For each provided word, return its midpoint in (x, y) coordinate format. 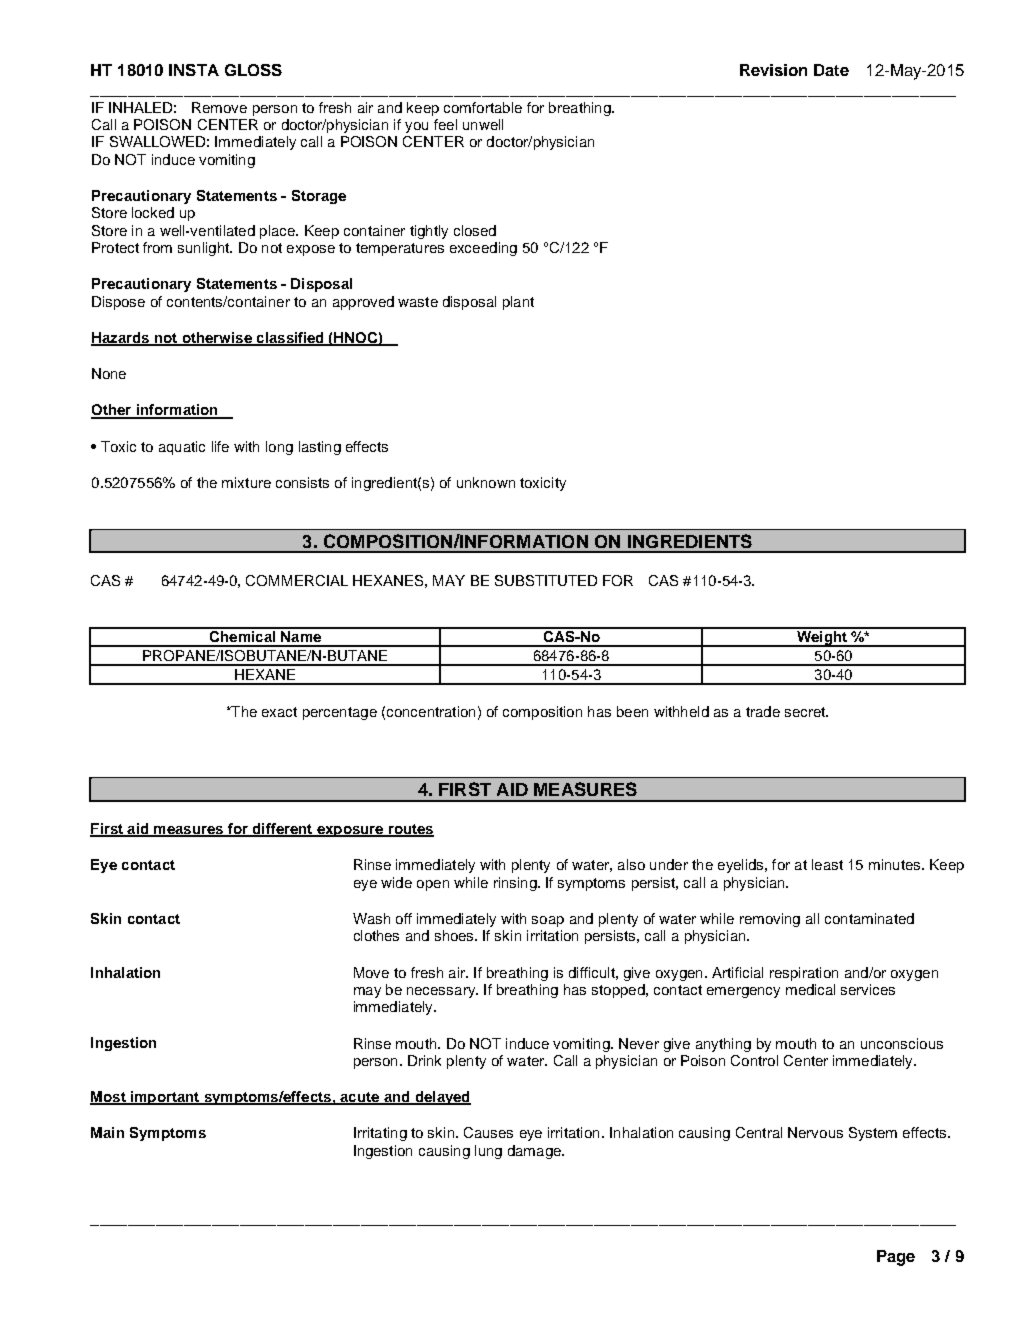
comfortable (483, 107)
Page (896, 1258)
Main (107, 1132)
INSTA (194, 70)
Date (831, 70)
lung (488, 1152)
